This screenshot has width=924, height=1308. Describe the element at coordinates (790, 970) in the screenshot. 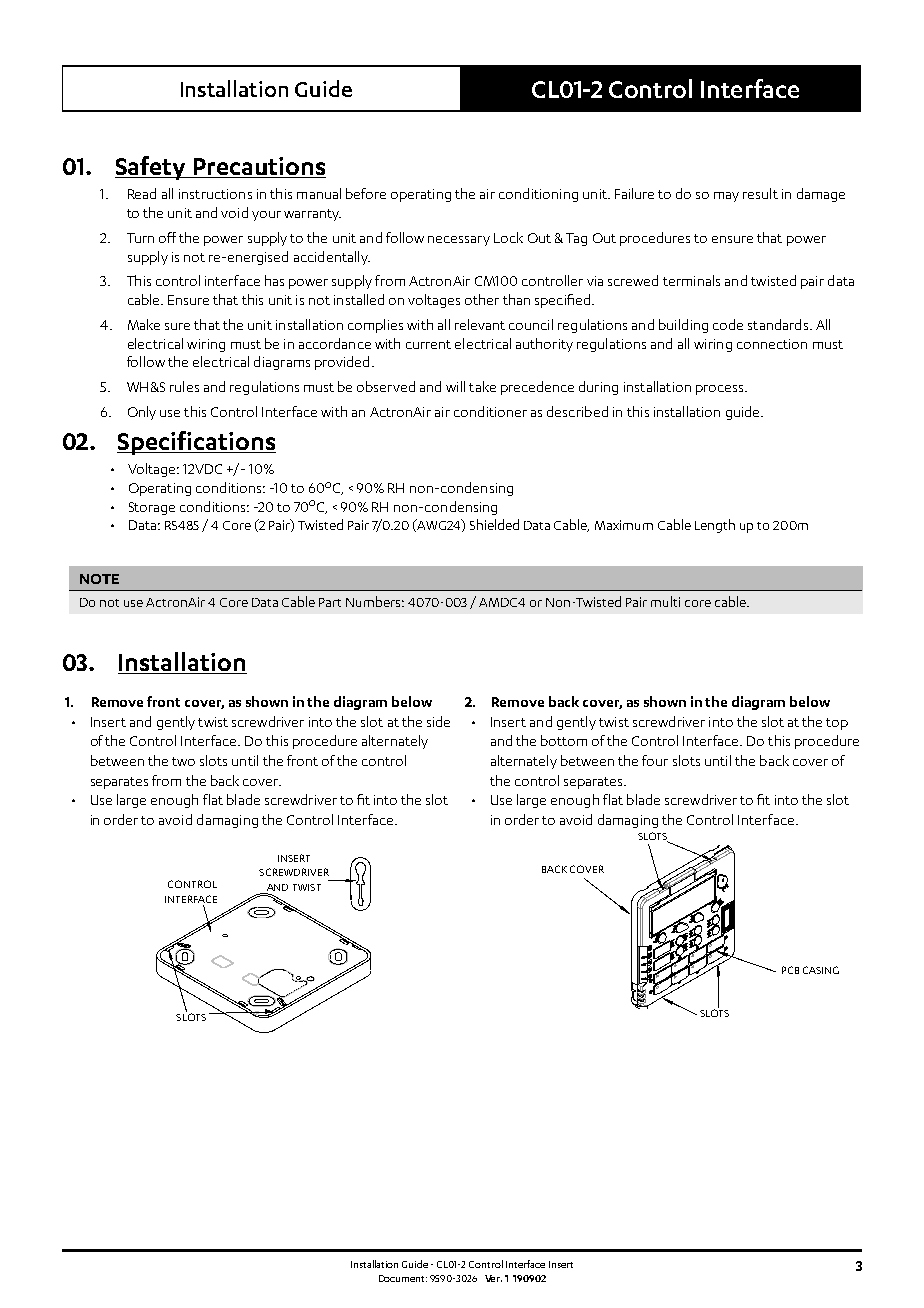

I see `PCB` at that location.
